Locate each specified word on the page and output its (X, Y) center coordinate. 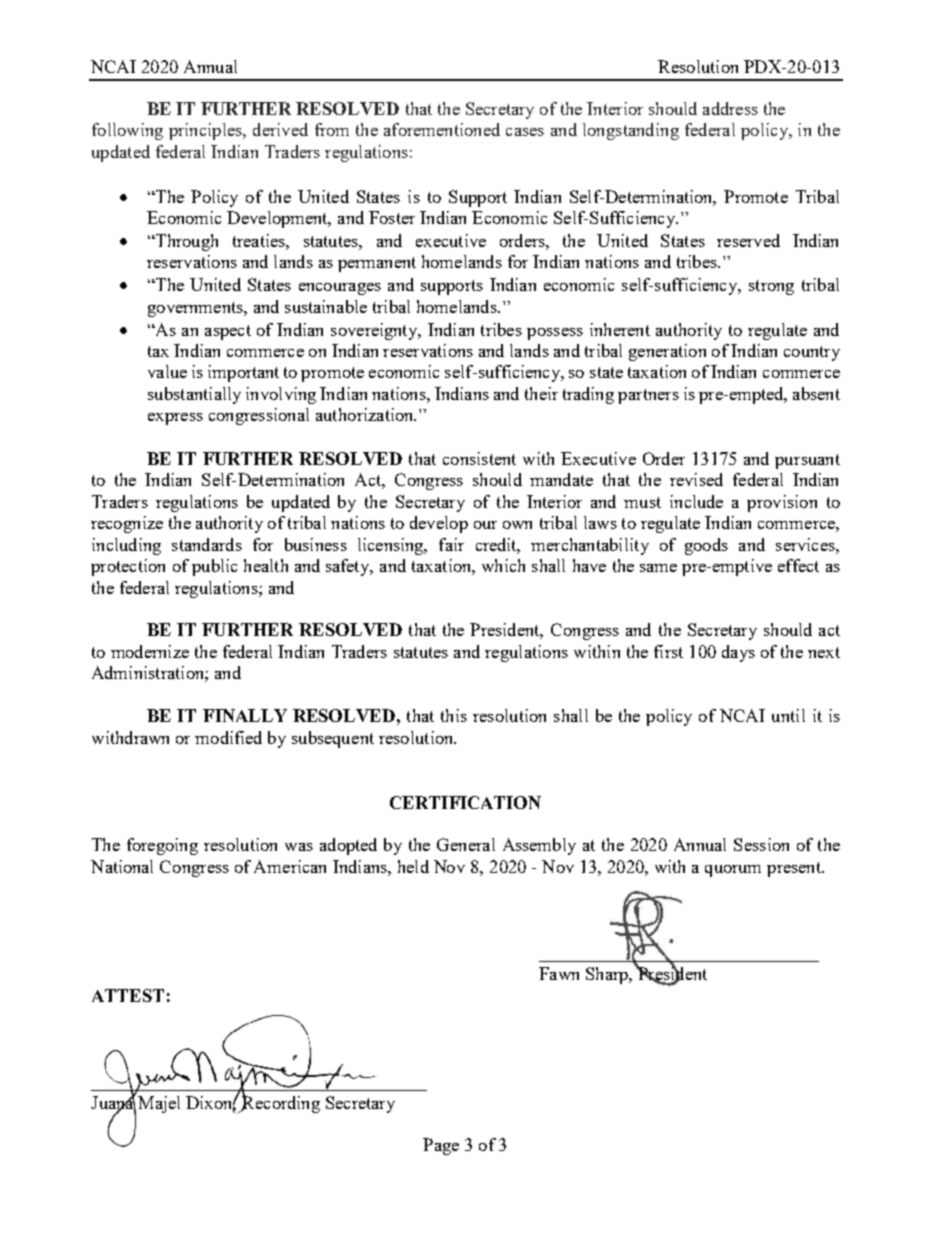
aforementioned (442, 129)
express (175, 419)
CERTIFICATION (465, 802)
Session (761, 844)
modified (228, 737)
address (730, 108)
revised (696, 479)
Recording (280, 1103)
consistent (479, 458)
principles (206, 131)
